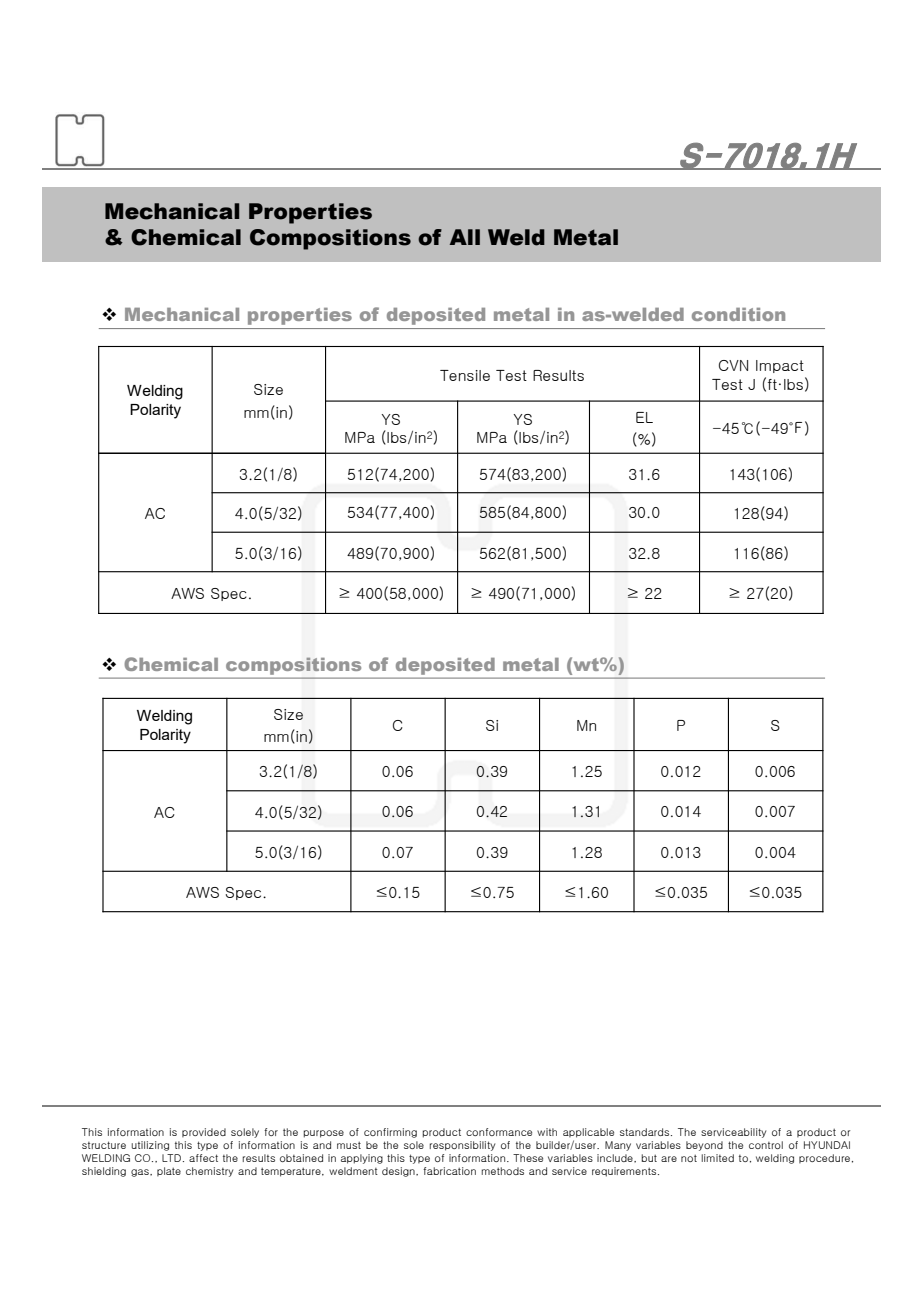 The height and width of the screenshot is (1307, 924). I want to click on provided, so click(204, 1132).
